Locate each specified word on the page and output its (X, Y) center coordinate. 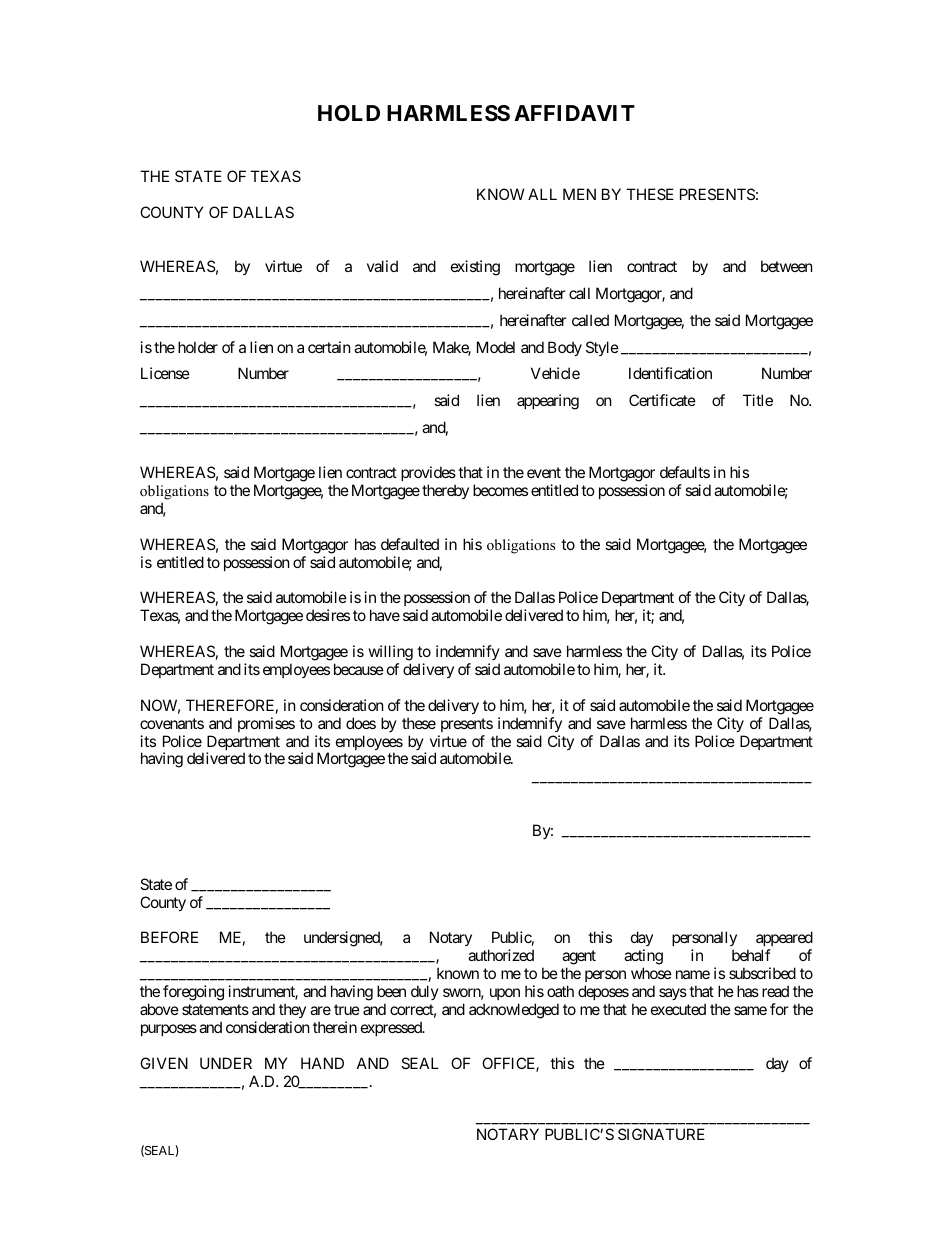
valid (382, 266)
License (165, 373)
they (292, 1010)
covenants (172, 723)
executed (678, 1009)
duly (425, 992)
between (787, 266)
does (361, 723)
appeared (784, 940)
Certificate (662, 400)
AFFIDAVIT (574, 113)
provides (428, 473)
